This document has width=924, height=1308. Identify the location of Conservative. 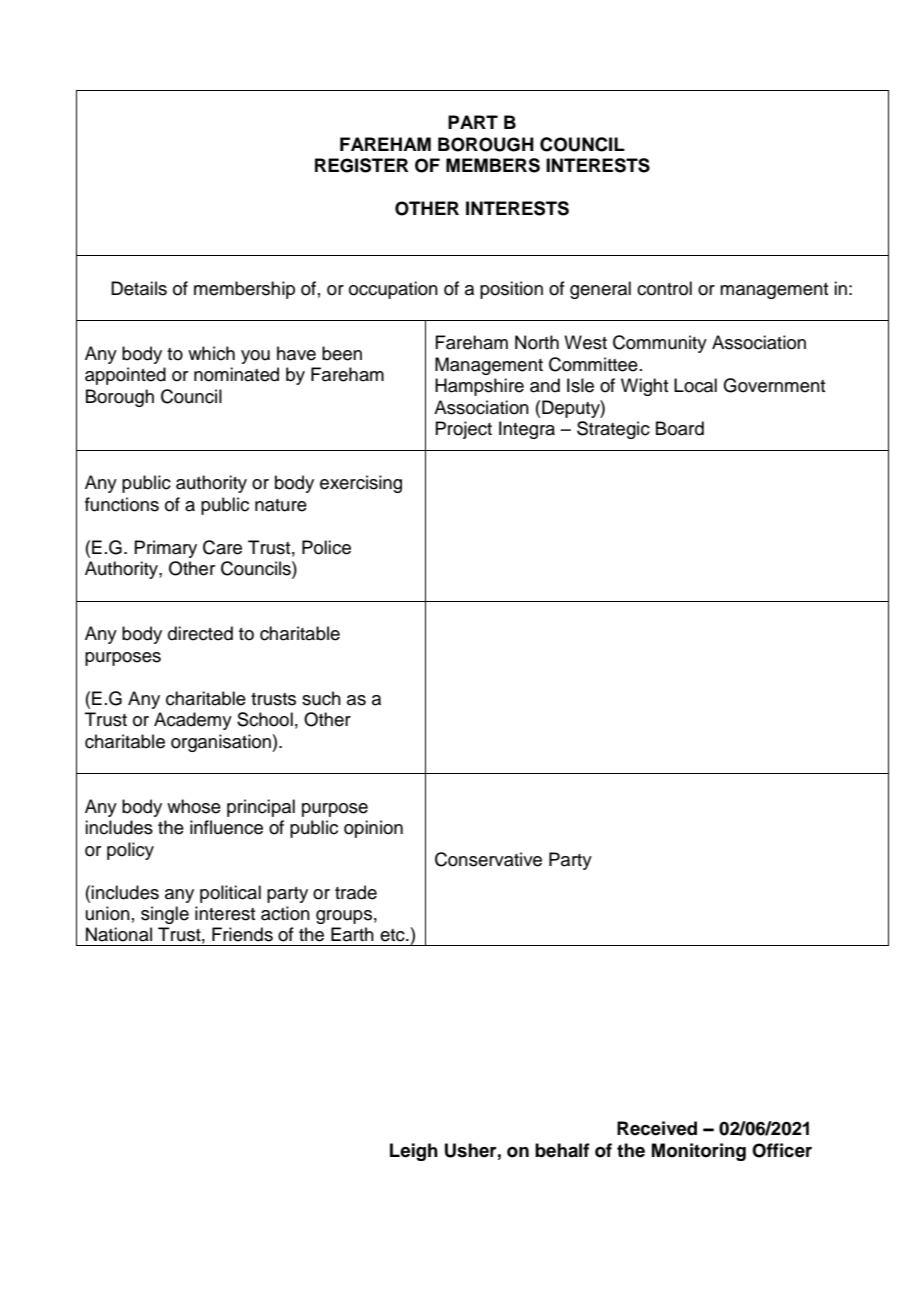
(488, 859).
